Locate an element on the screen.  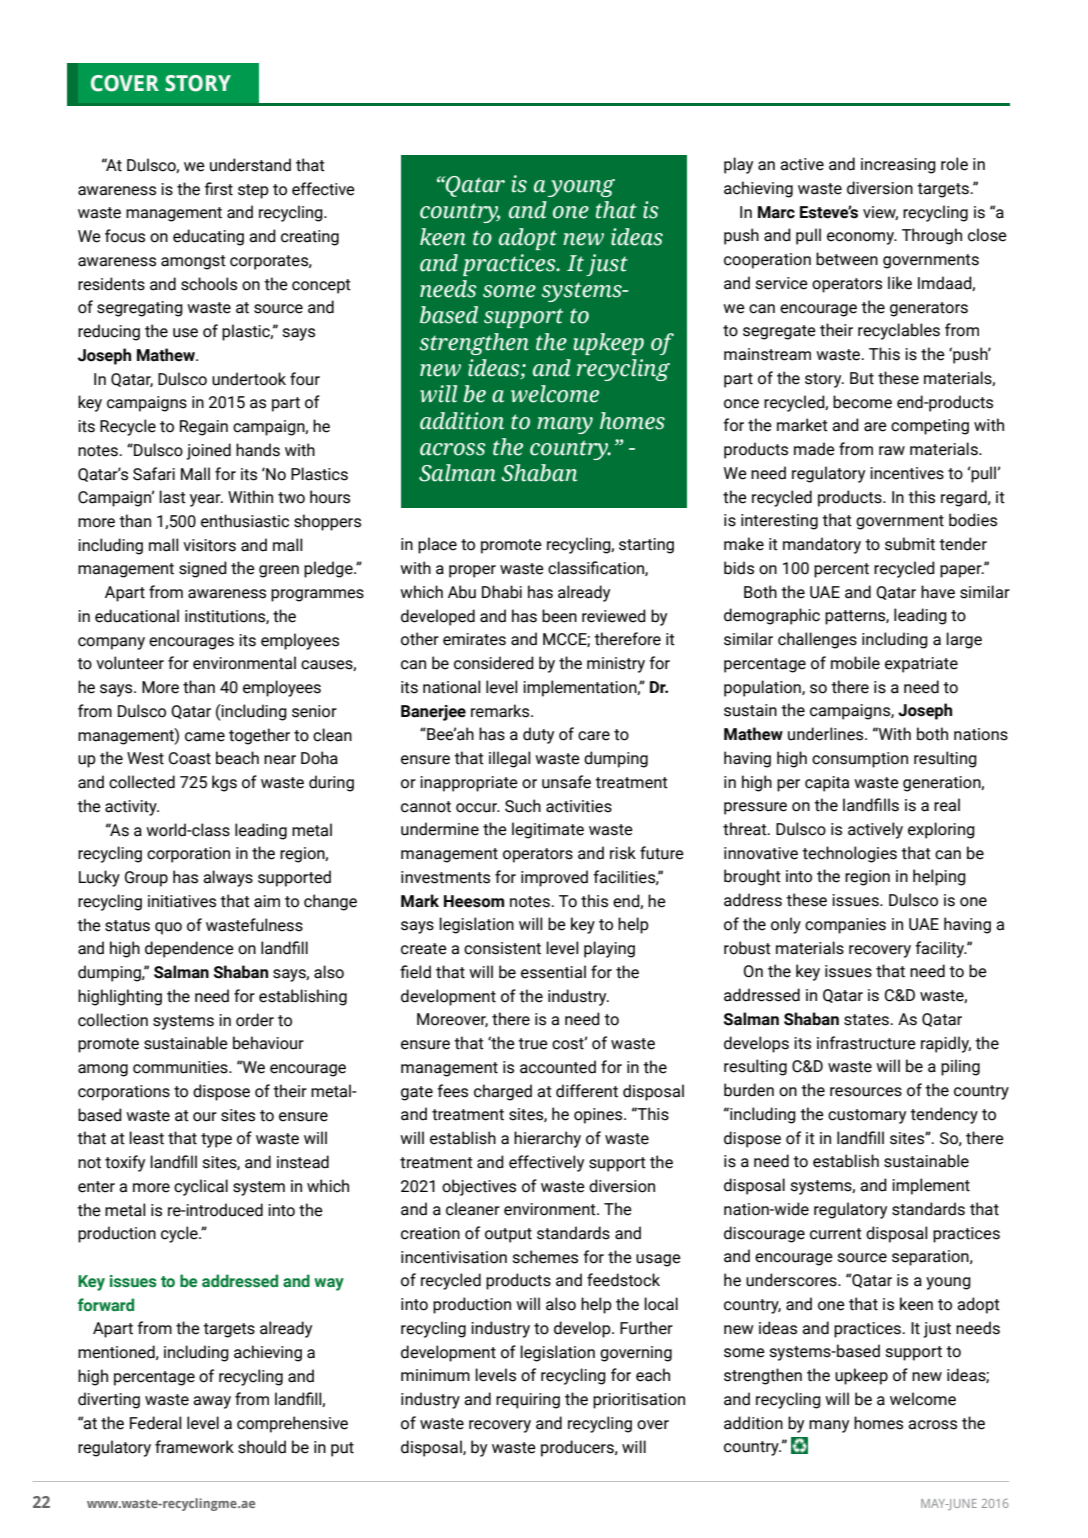
capita is located at coordinates (827, 784).
